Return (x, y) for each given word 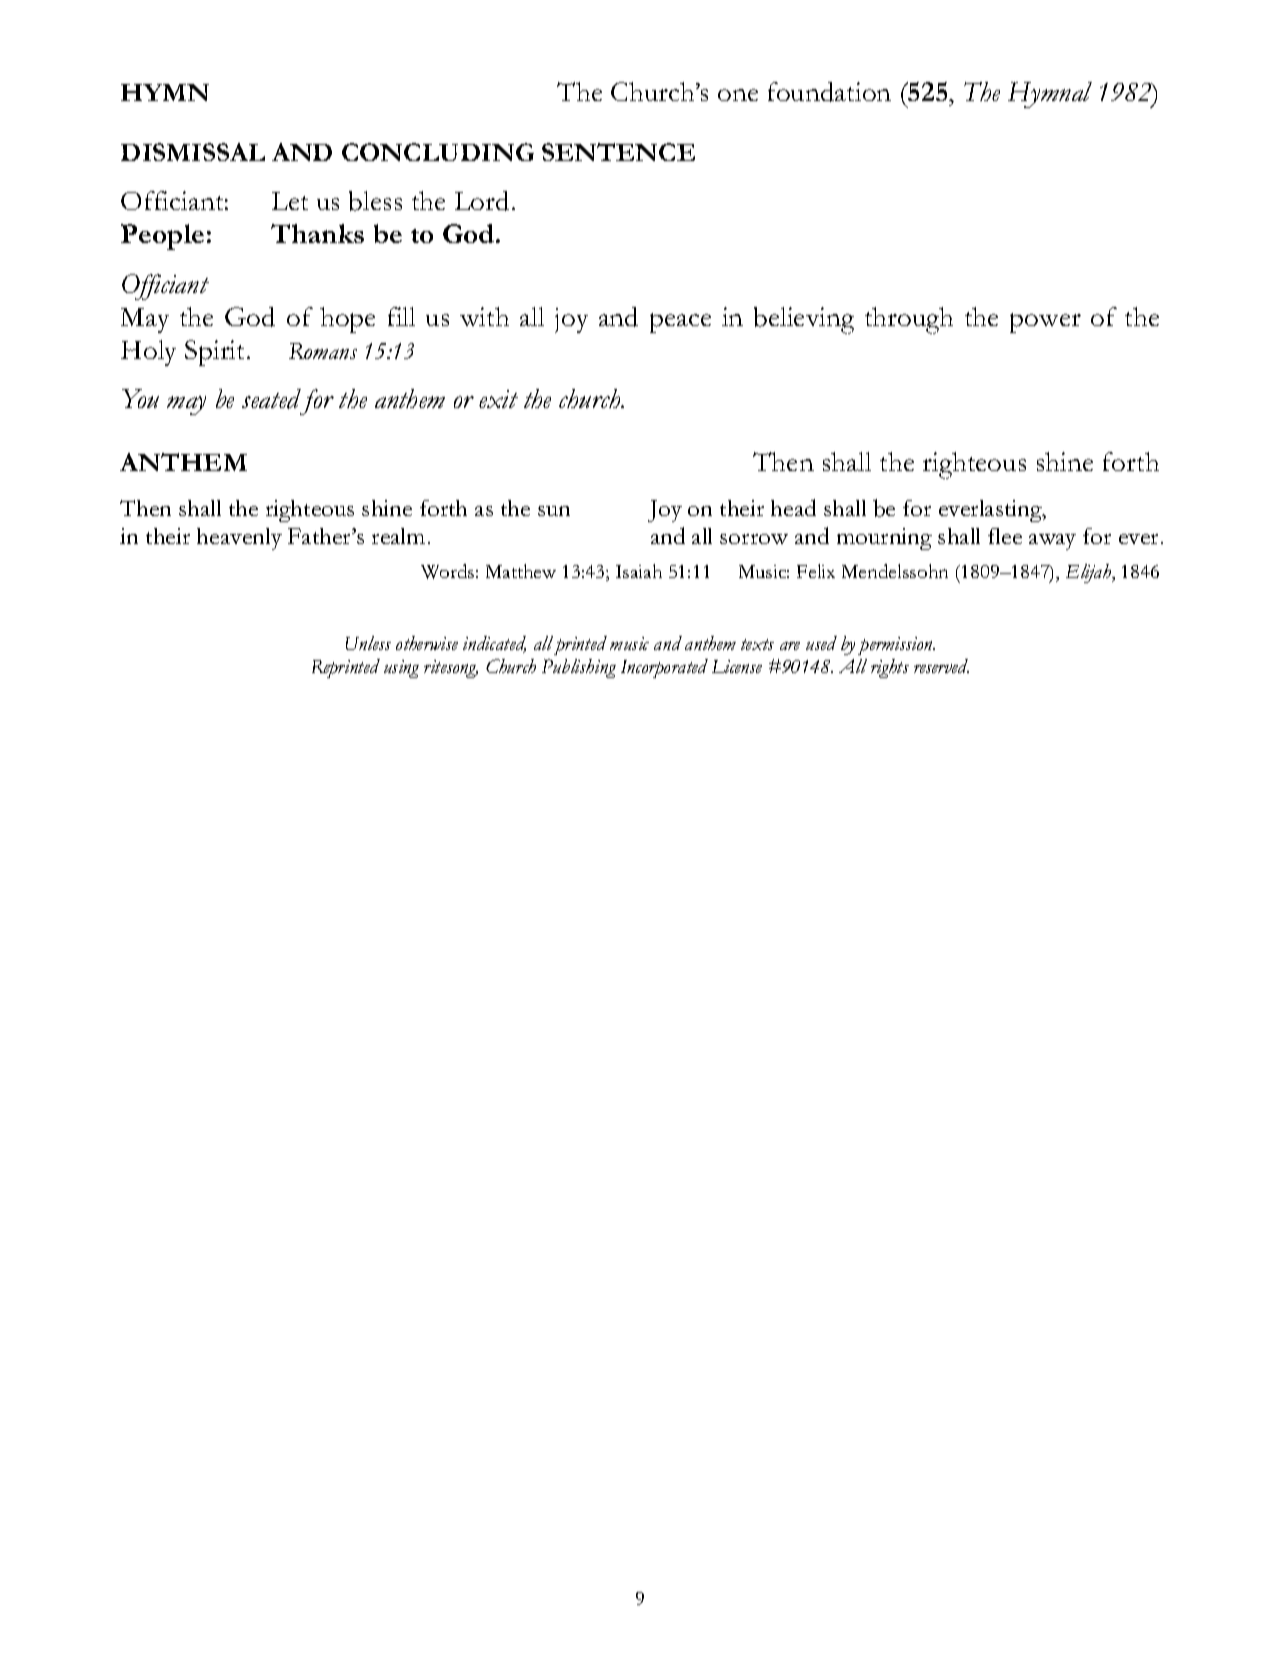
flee (1005, 536)
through (909, 320)
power (1045, 323)
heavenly (239, 539)
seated (271, 399)
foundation (829, 92)
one (738, 95)
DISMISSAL (193, 152)
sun (554, 511)
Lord (482, 201)
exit (498, 399)
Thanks (317, 233)
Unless (368, 643)
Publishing (579, 668)
